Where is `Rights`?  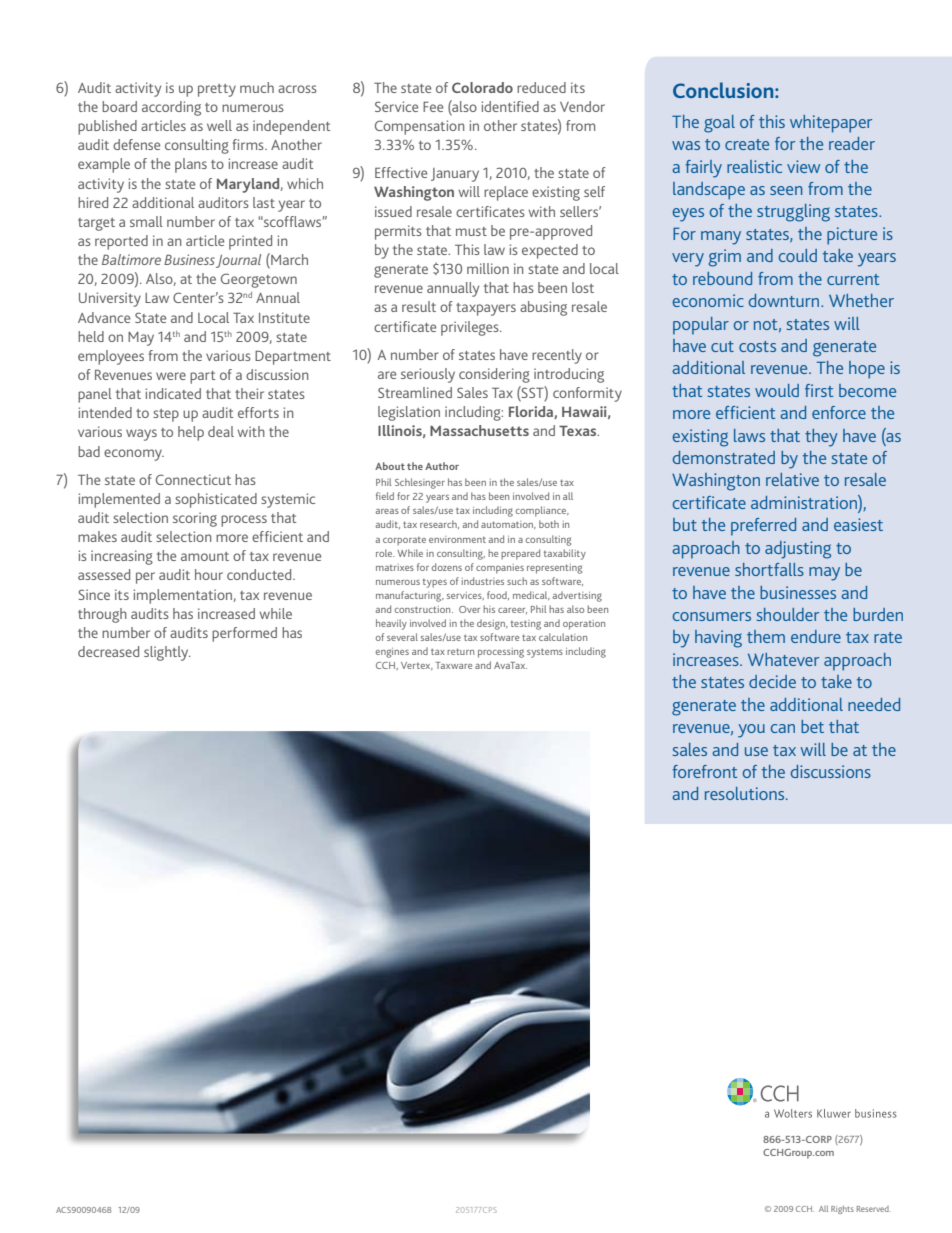 Rights is located at coordinates (842, 1209).
